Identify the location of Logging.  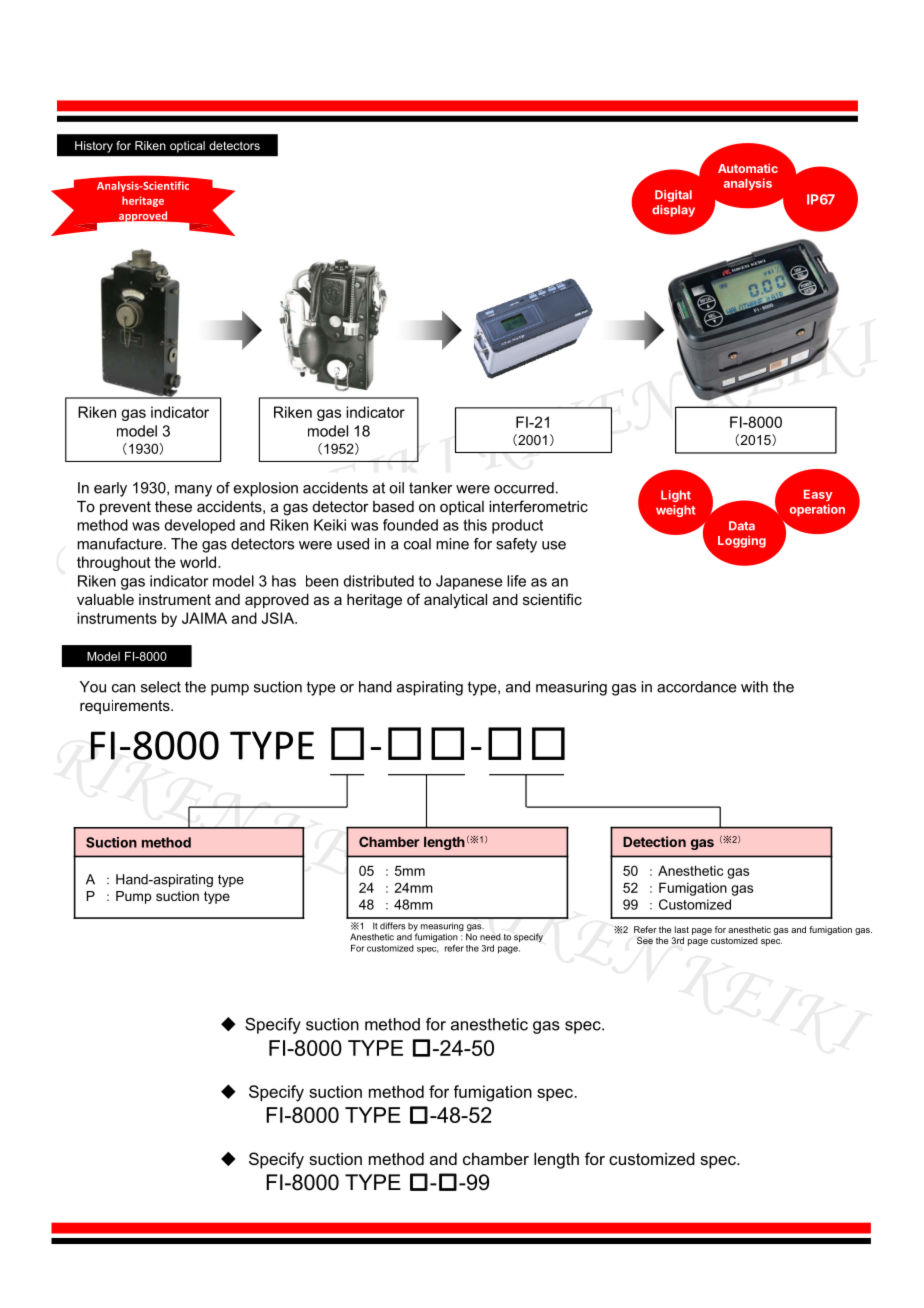
(742, 541).
